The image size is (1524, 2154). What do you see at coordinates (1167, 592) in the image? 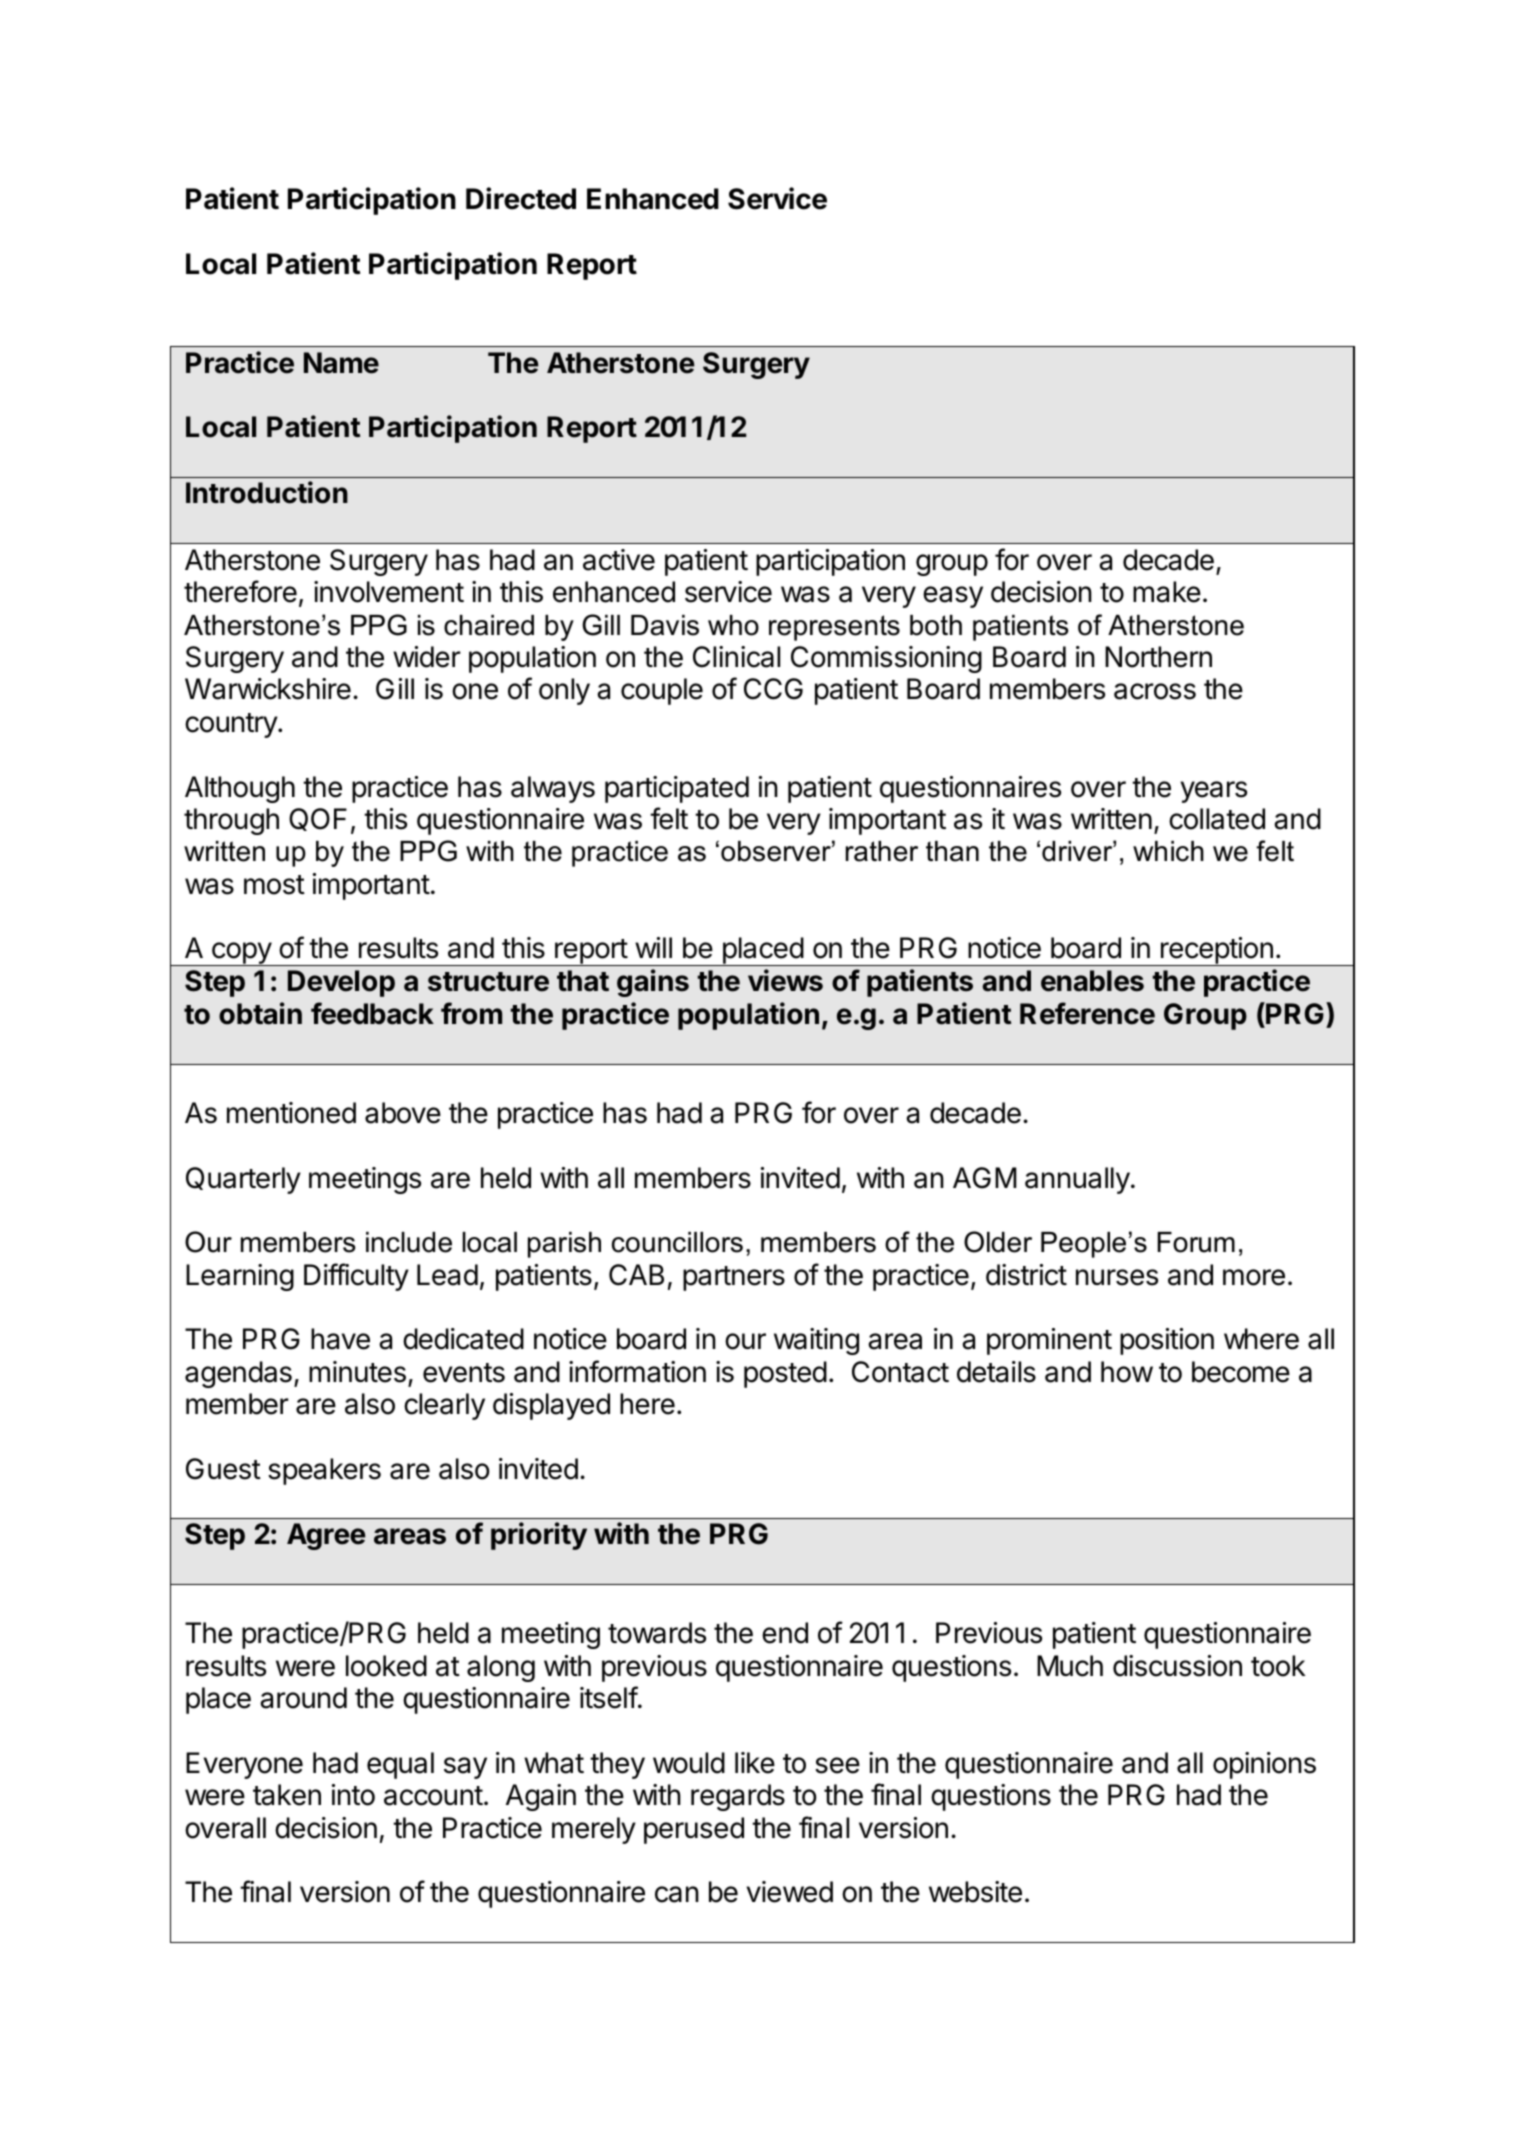
I see `make` at bounding box center [1167, 592].
